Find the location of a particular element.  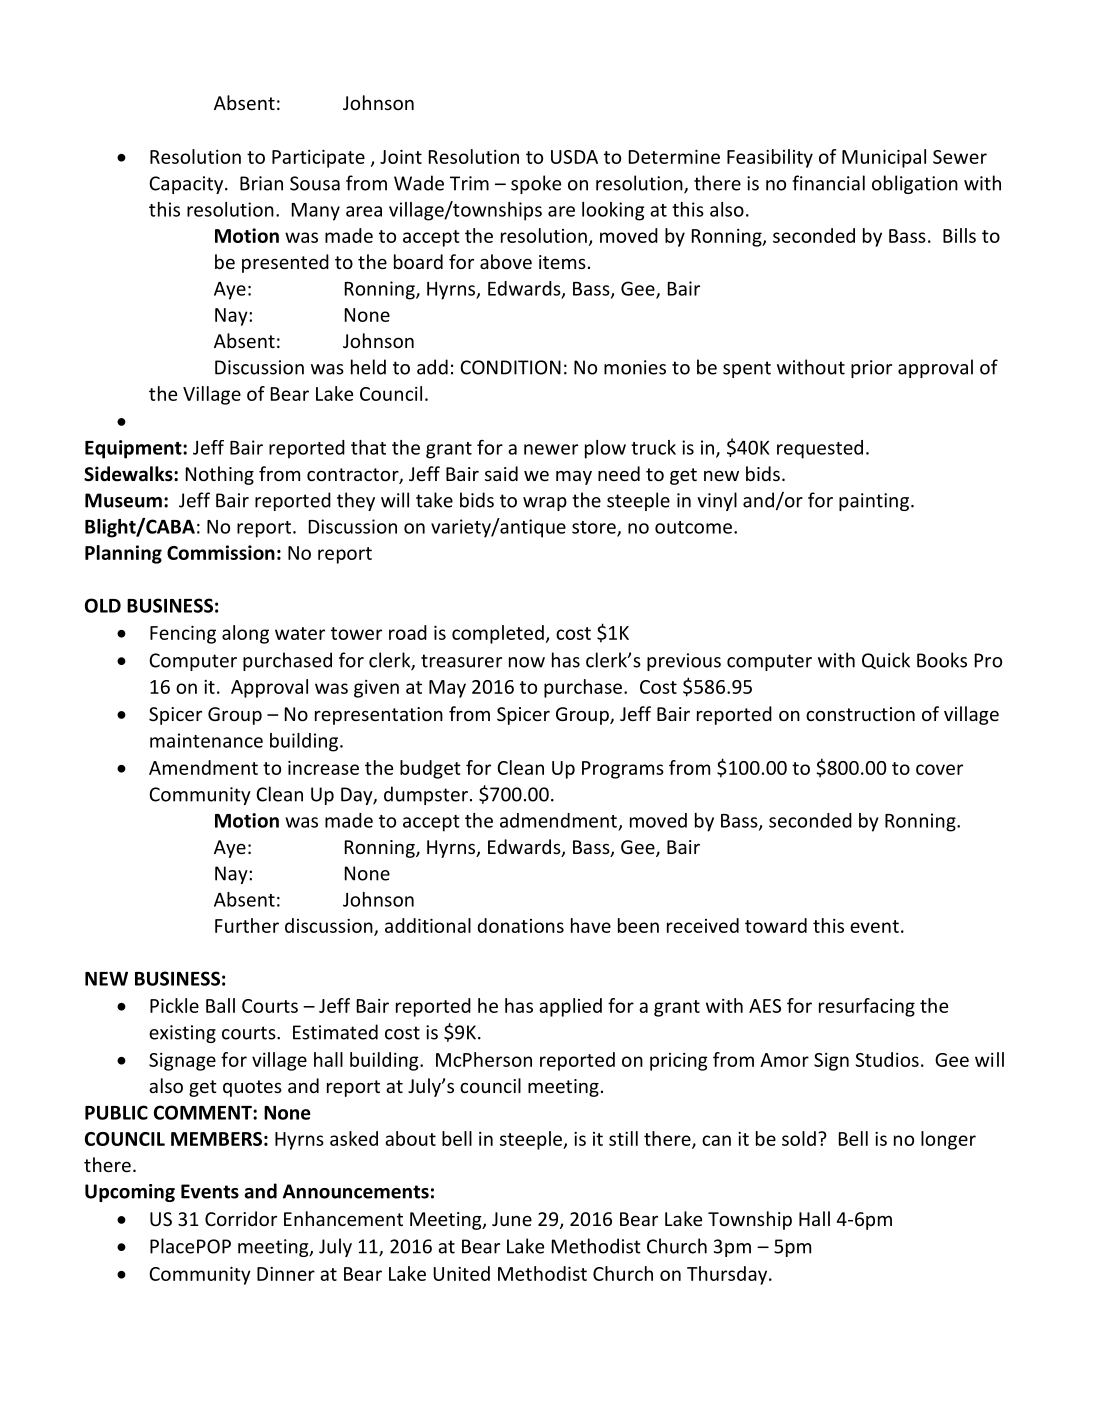

donations is located at coordinates (520, 925).
